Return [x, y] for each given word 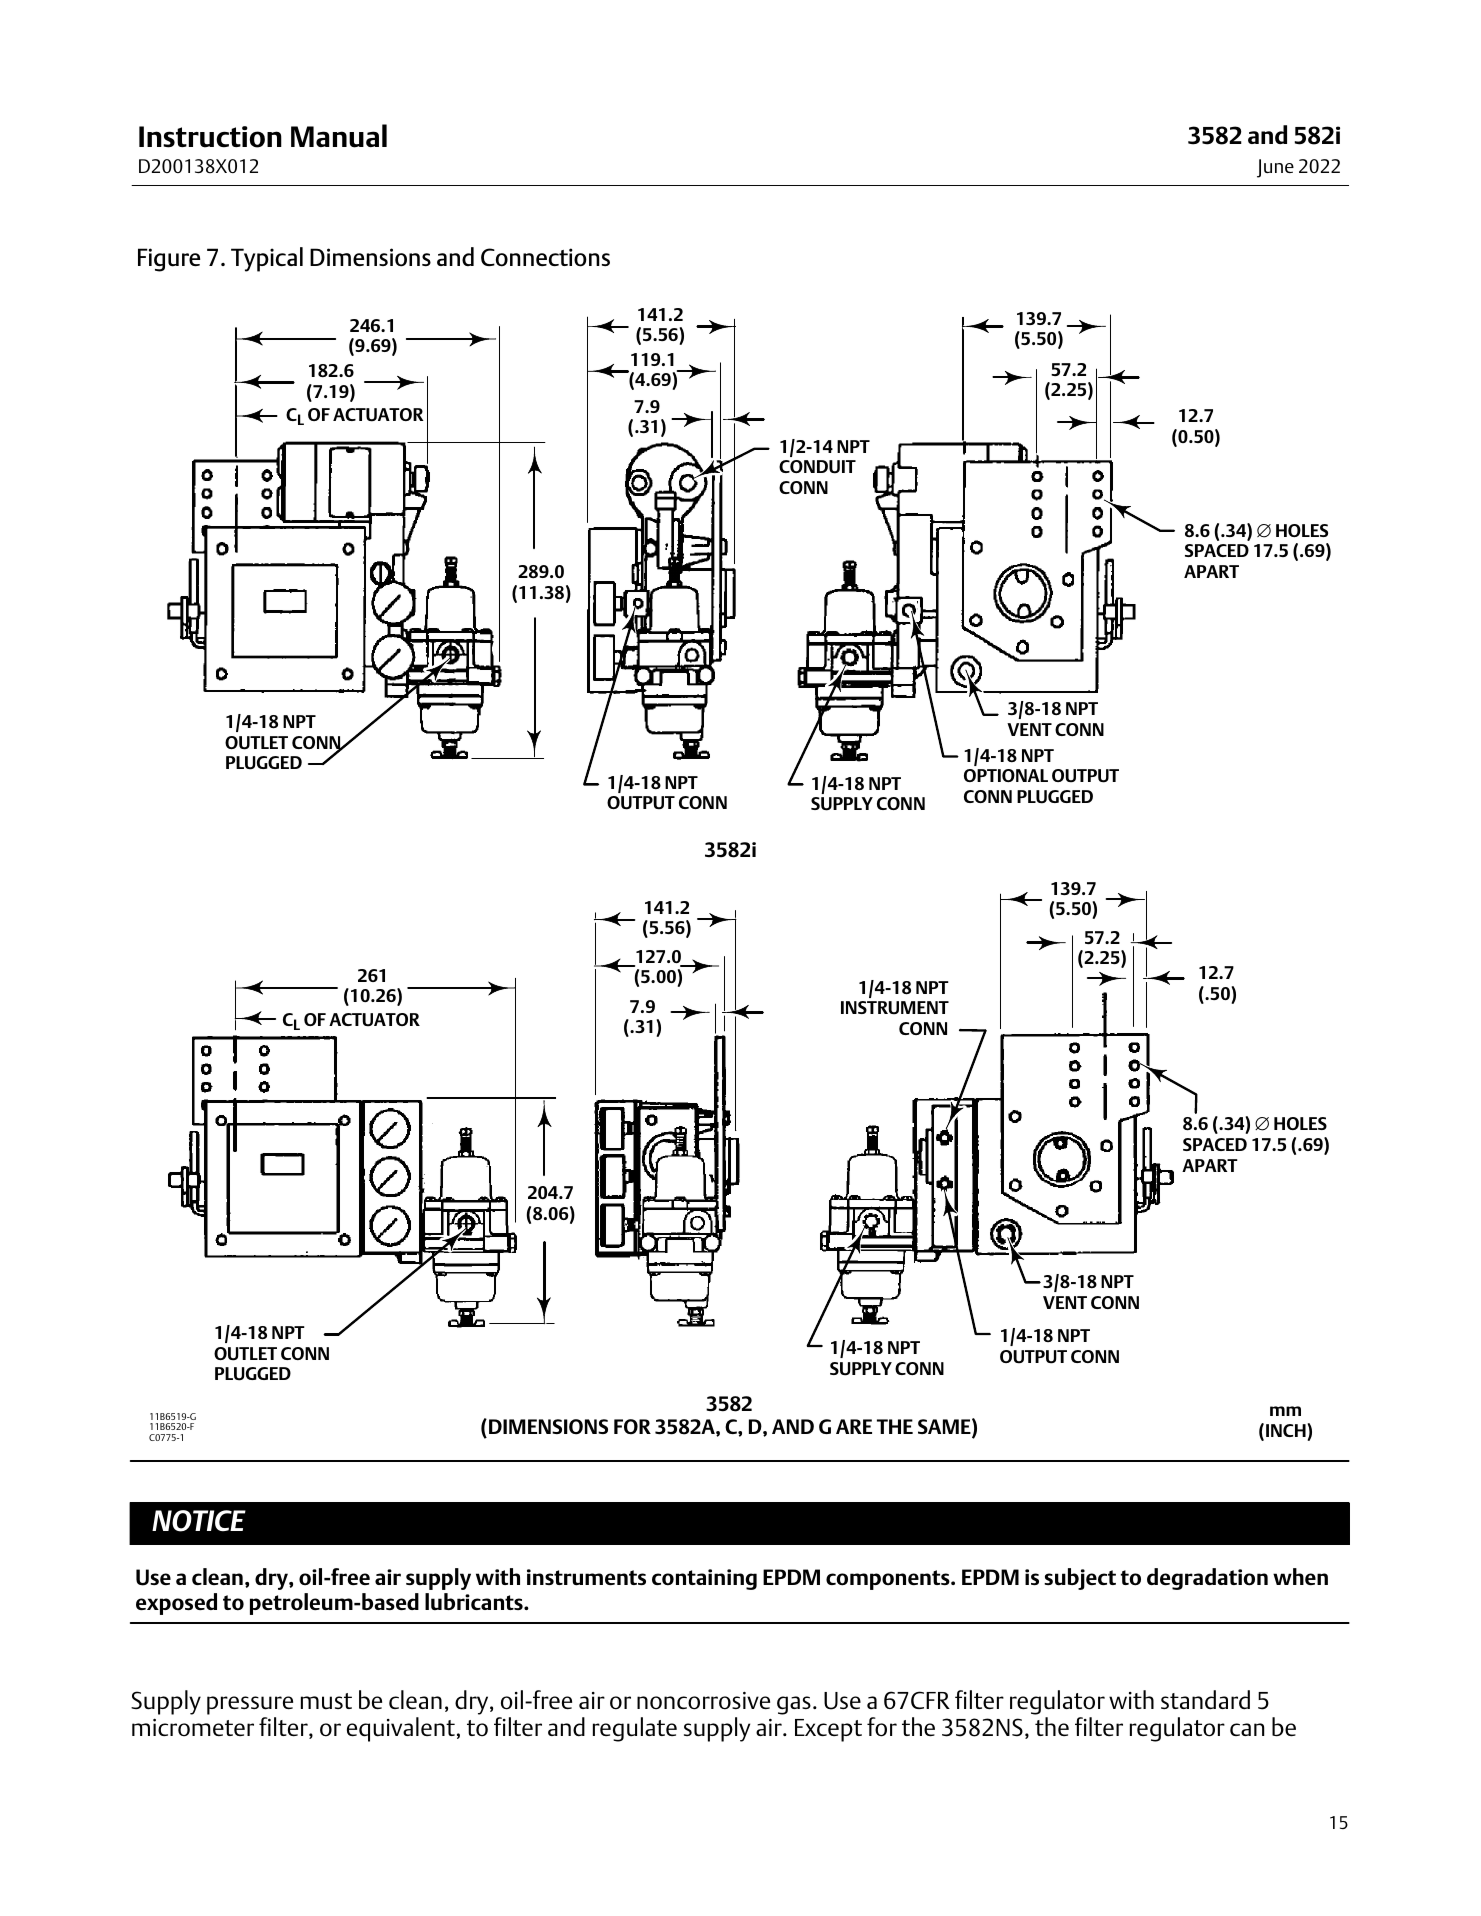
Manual [339, 136]
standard [1205, 1700]
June [1275, 168]
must [326, 1701]
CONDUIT [817, 467]
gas [794, 1705]
